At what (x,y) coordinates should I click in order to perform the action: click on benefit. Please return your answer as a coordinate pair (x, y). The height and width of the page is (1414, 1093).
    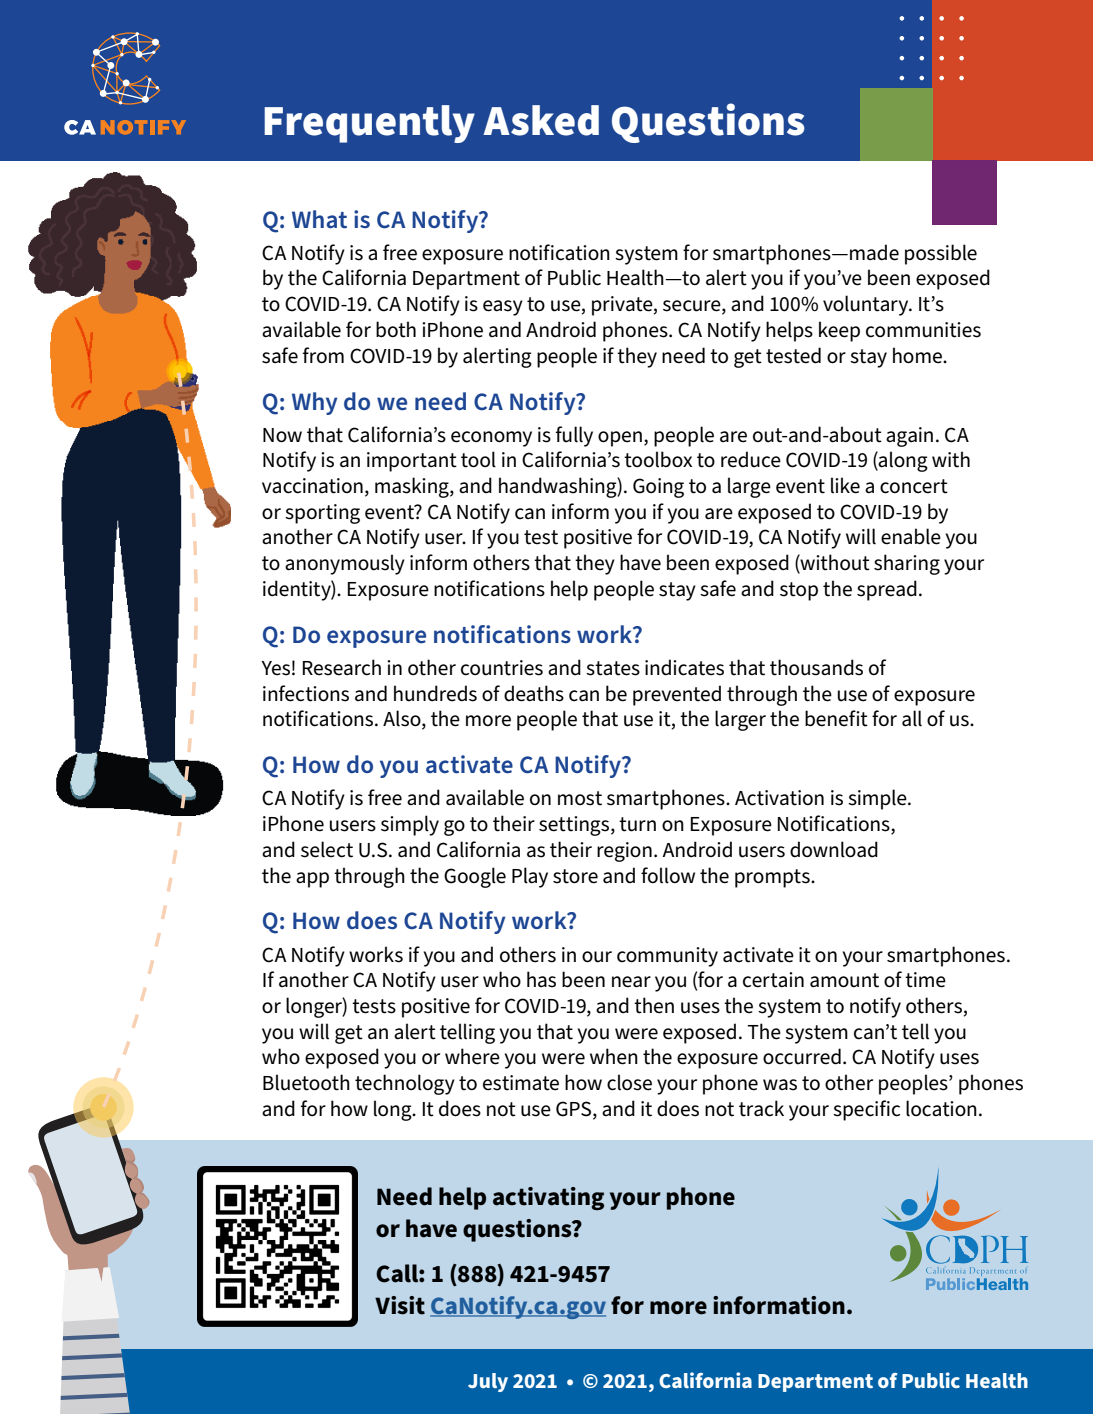
    Looking at the image, I should click on (836, 718).
